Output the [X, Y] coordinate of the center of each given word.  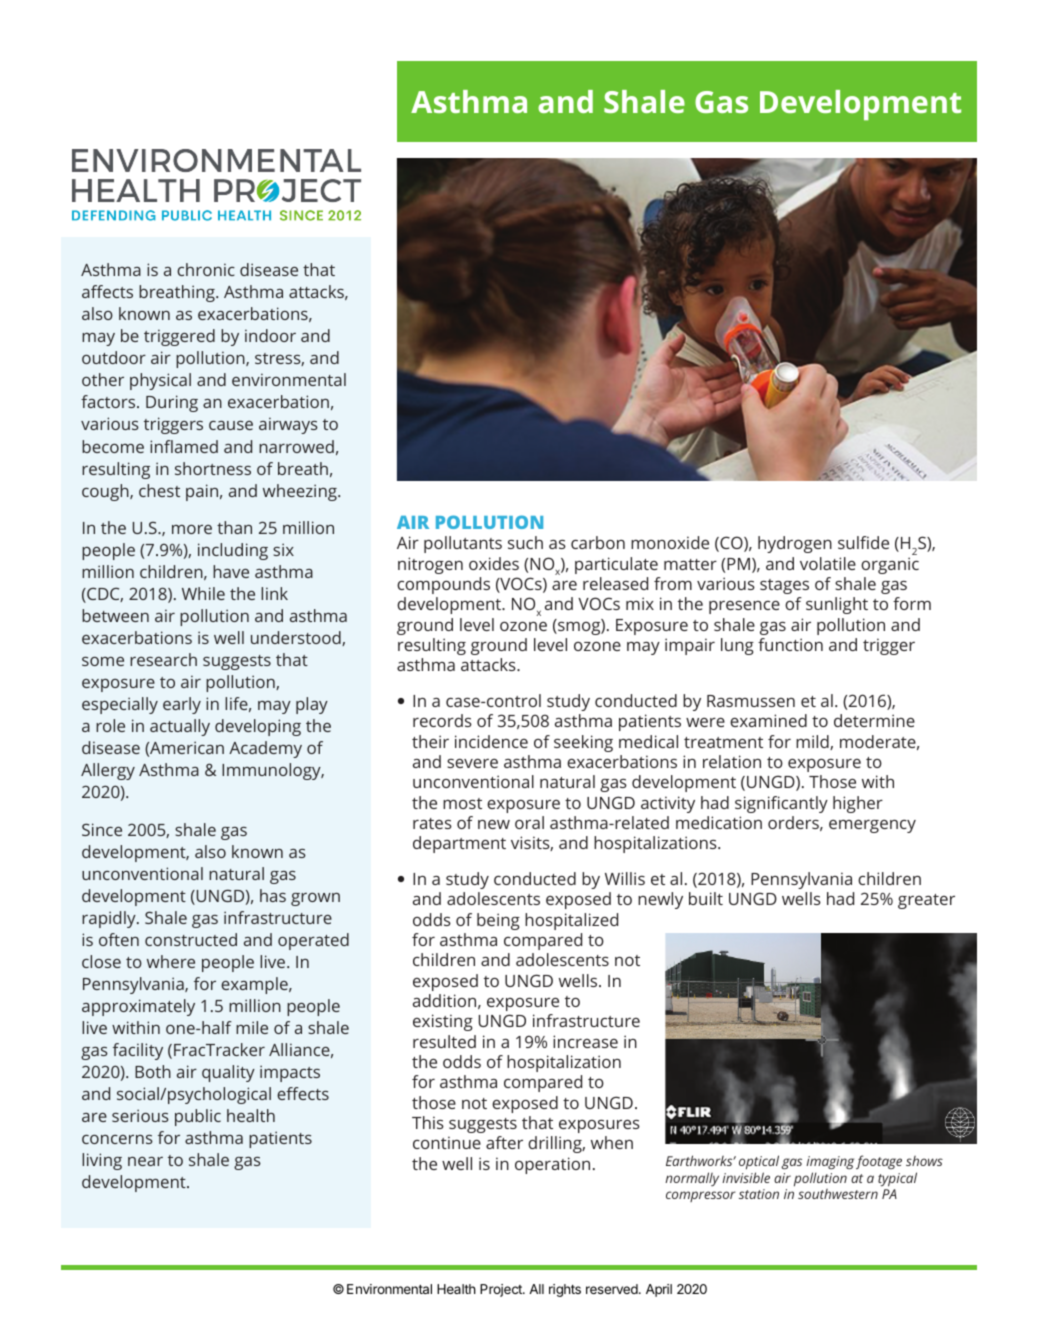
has [273, 895]
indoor [270, 335]
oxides [494, 563]
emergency [872, 826]
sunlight [837, 605]
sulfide [863, 542]
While [203, 593]
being [498, 921]
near [145, 1161]
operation [552, 1165]
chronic [206, 269]
